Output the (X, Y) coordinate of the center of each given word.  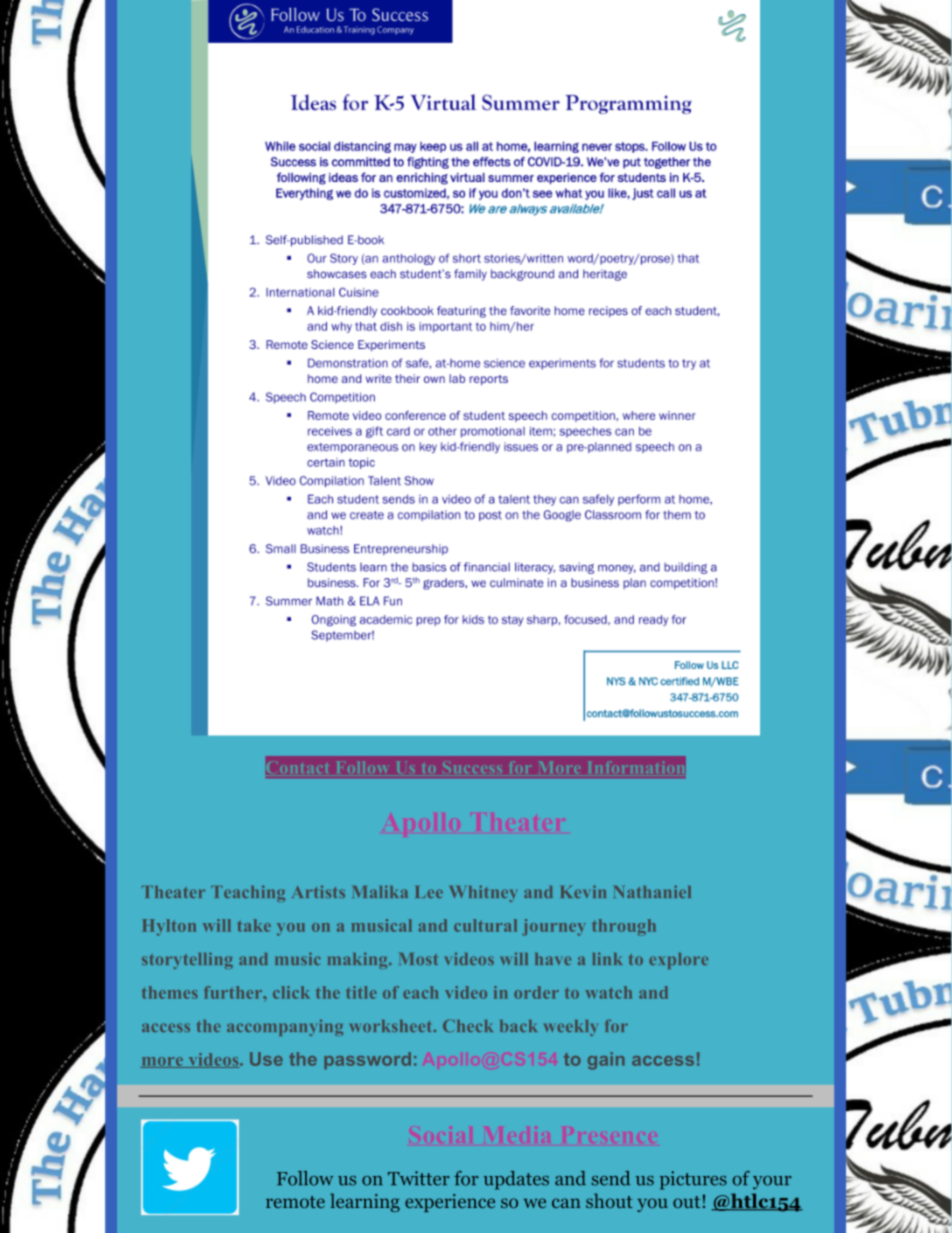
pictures (693, 1180)
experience (450, 1203)
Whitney (483, 893)
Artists (318, 891)
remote (295, 1202)
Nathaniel (652, 891)
